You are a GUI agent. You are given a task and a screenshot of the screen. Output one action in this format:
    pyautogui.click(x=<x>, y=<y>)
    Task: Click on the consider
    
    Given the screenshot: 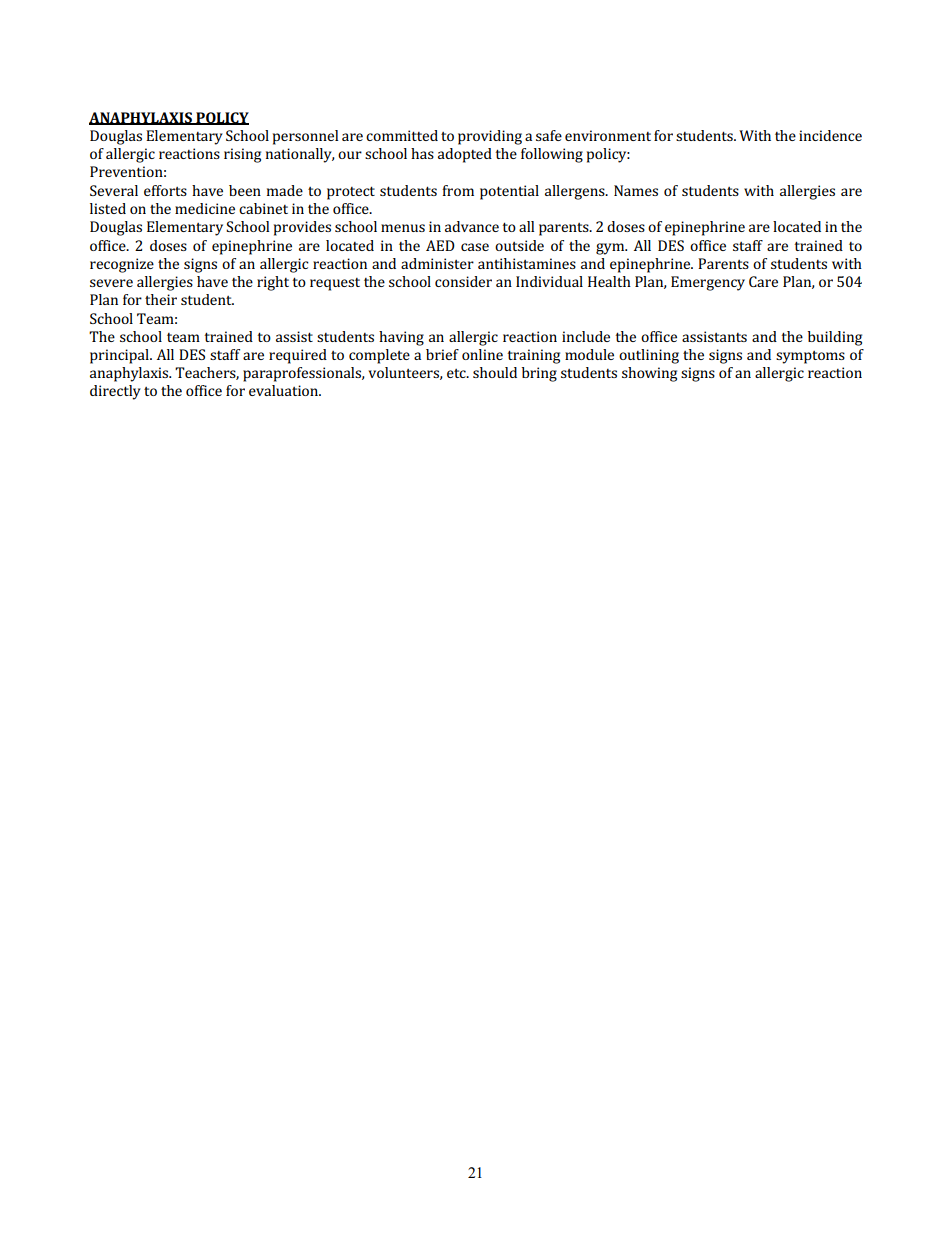 What is the action you would take?
    pyautogui.click(x=463, y=281)
